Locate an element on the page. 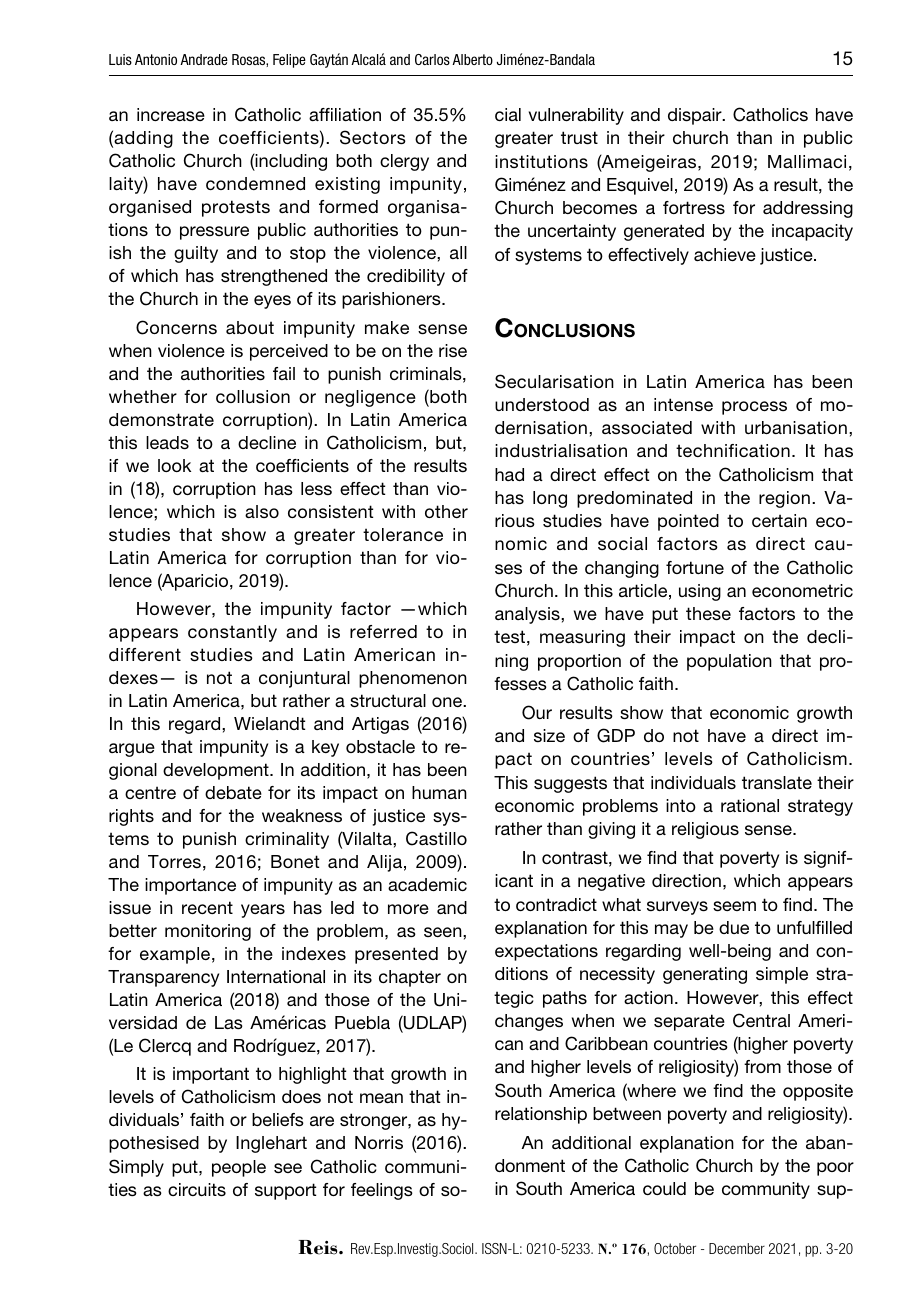  Torres is located at coordinates (174, 861).
